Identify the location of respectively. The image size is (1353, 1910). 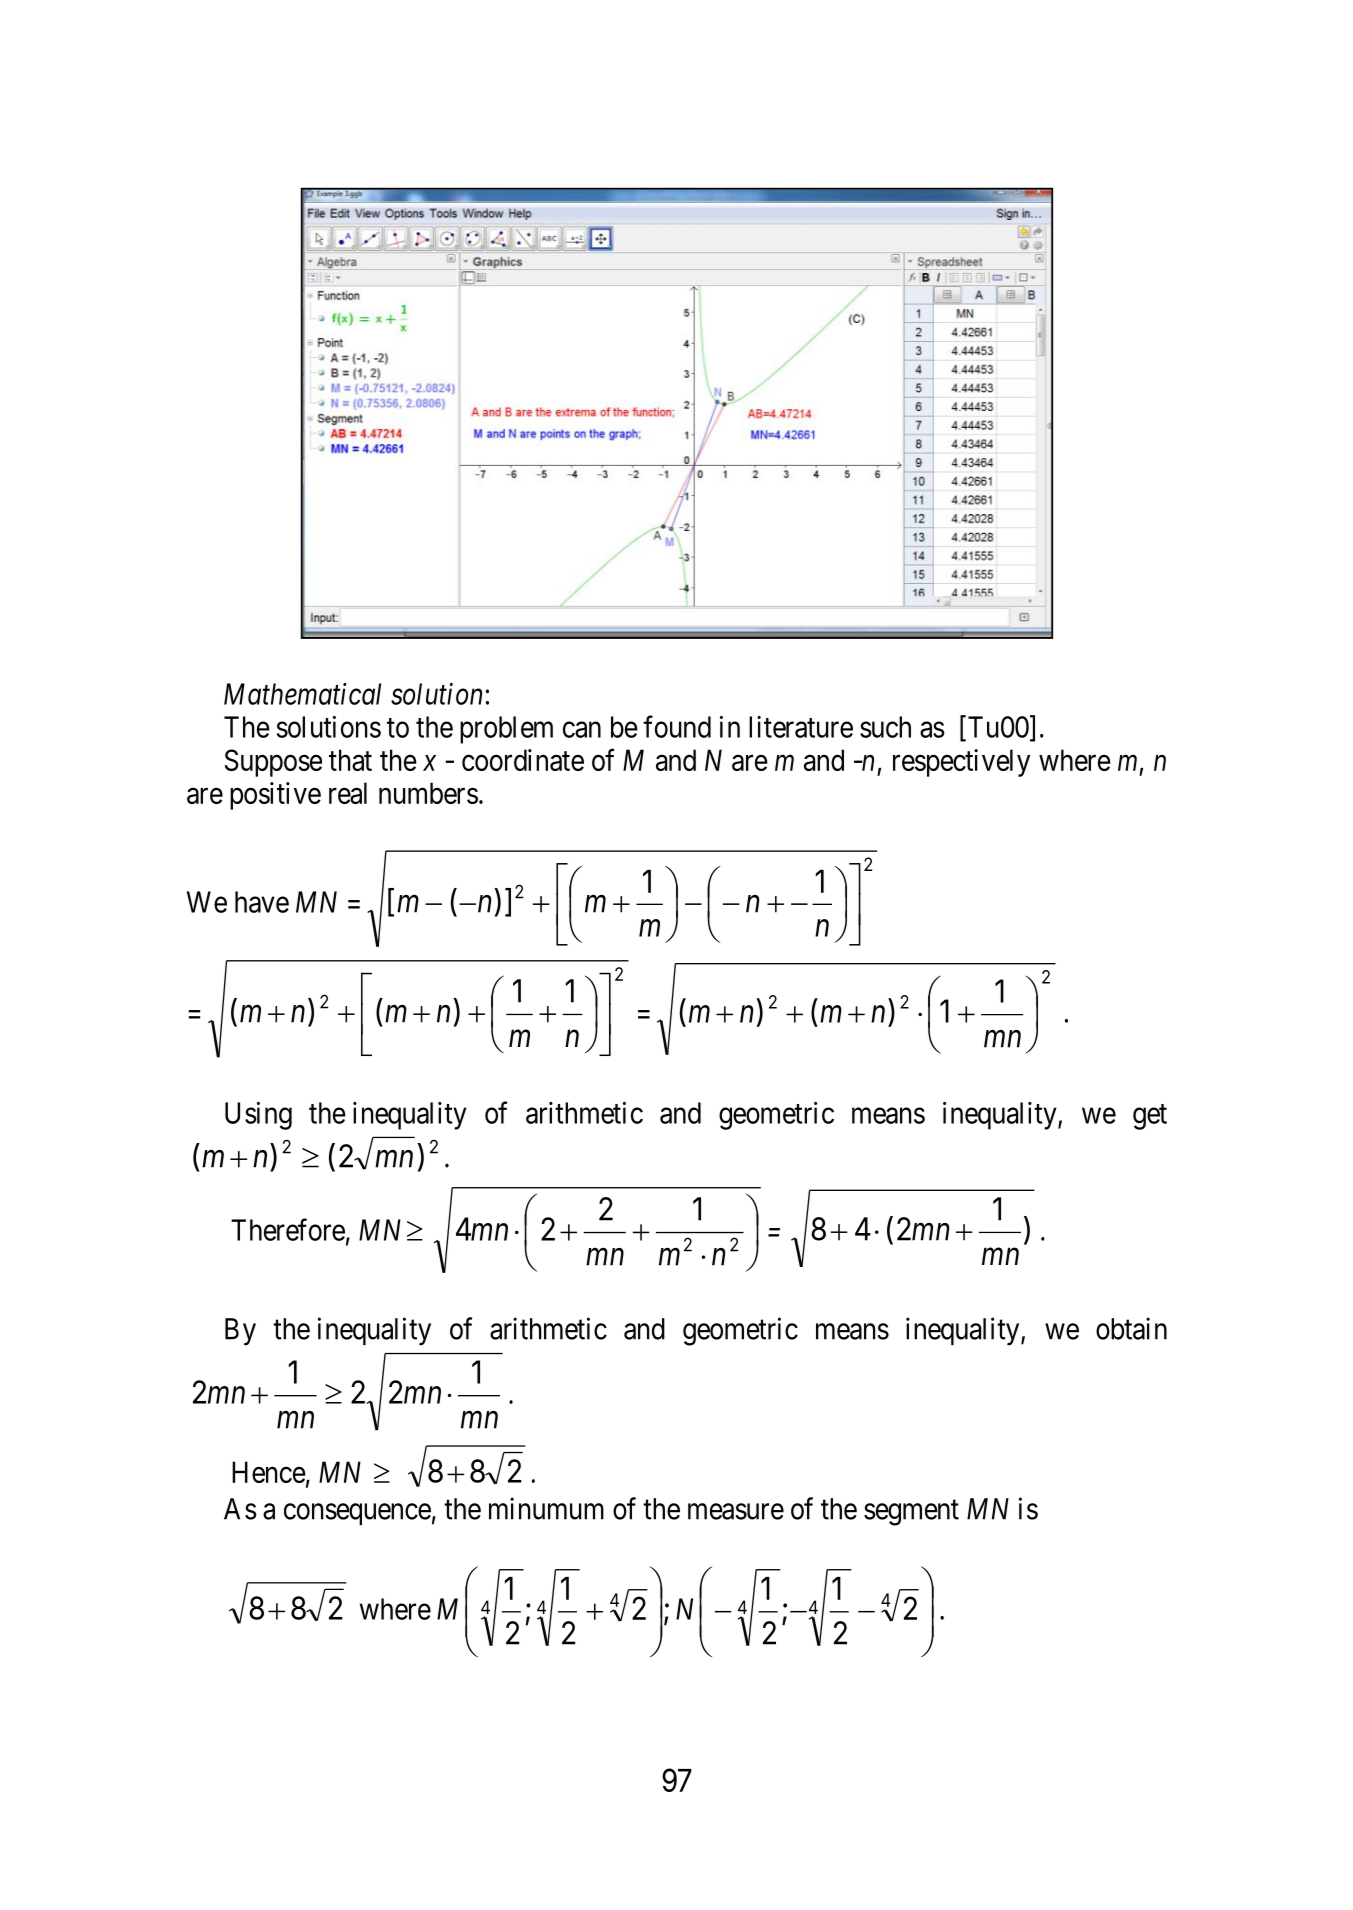
(961, 763).
